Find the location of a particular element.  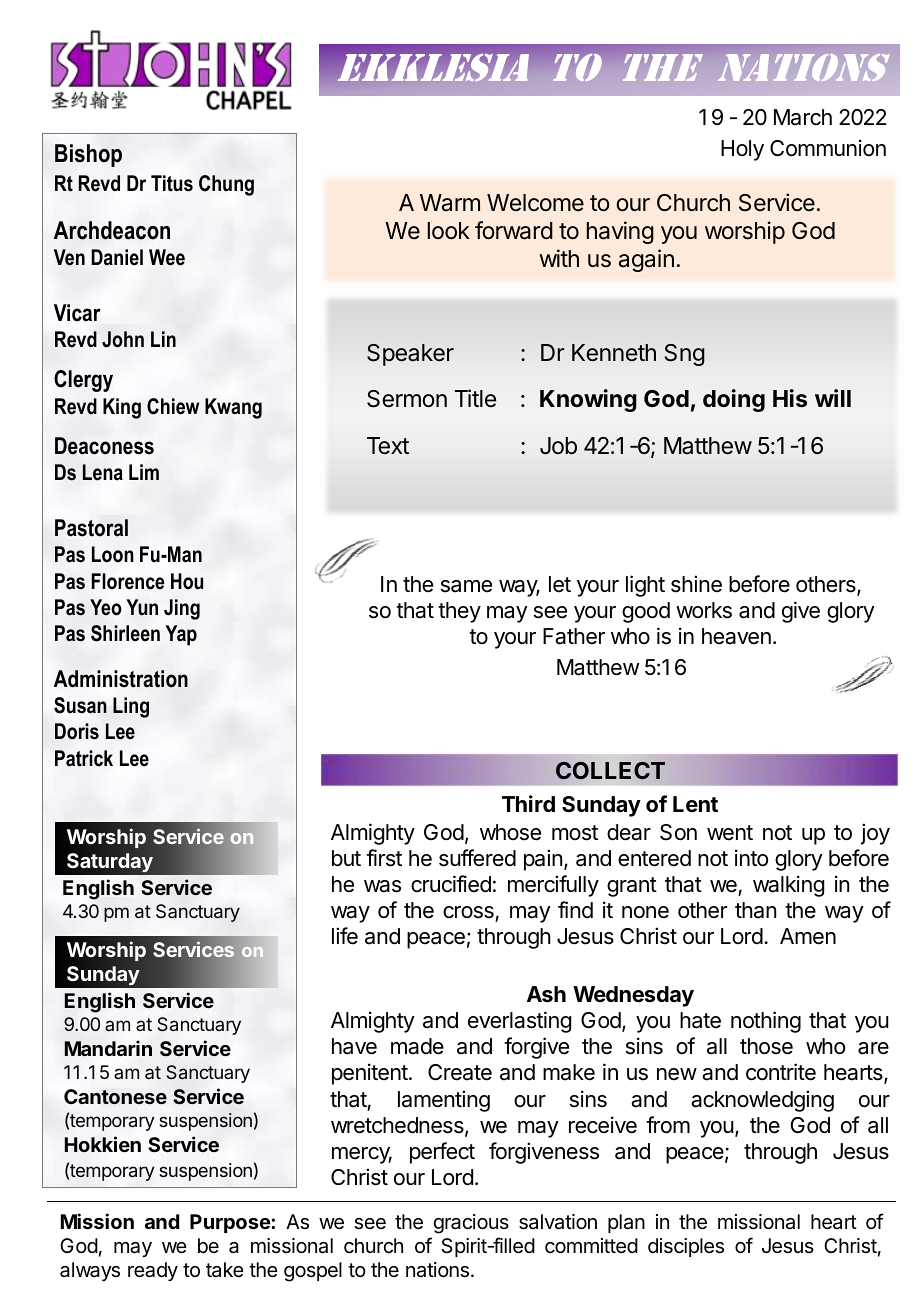

into is located at coordinates (751, 858).
